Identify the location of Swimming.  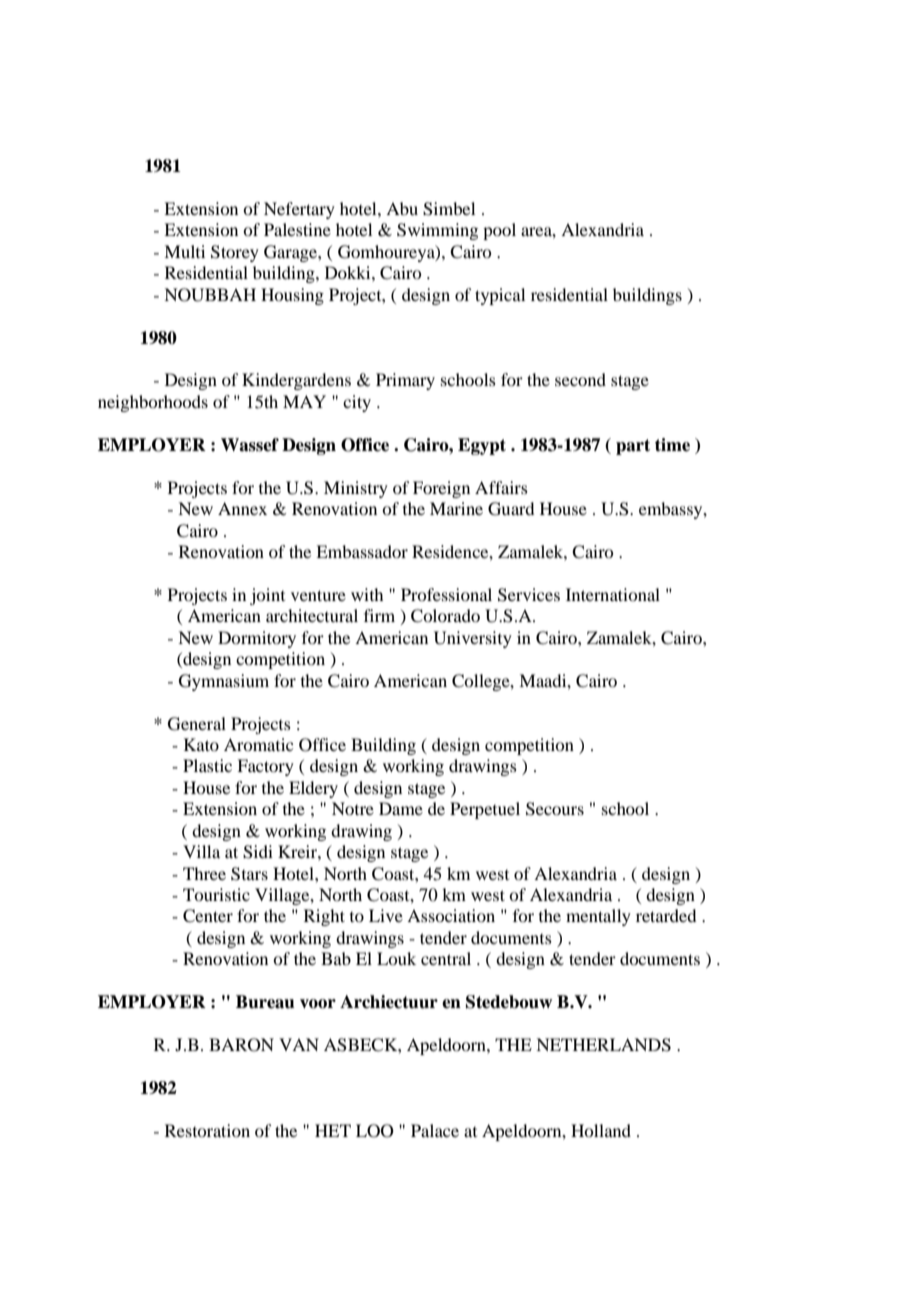
(437, 231).
